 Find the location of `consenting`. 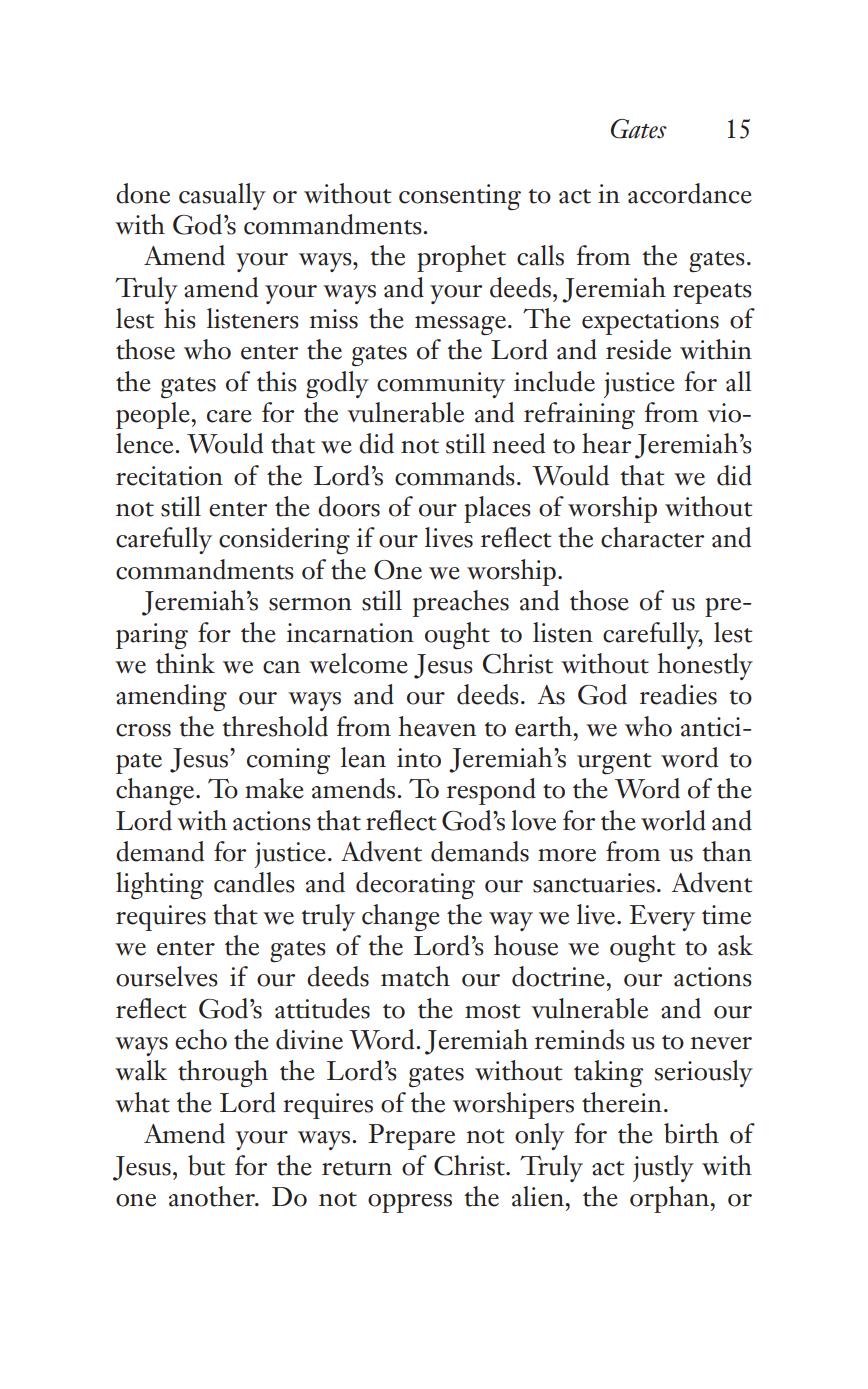

consenting is located at coordinates (460, 197).
